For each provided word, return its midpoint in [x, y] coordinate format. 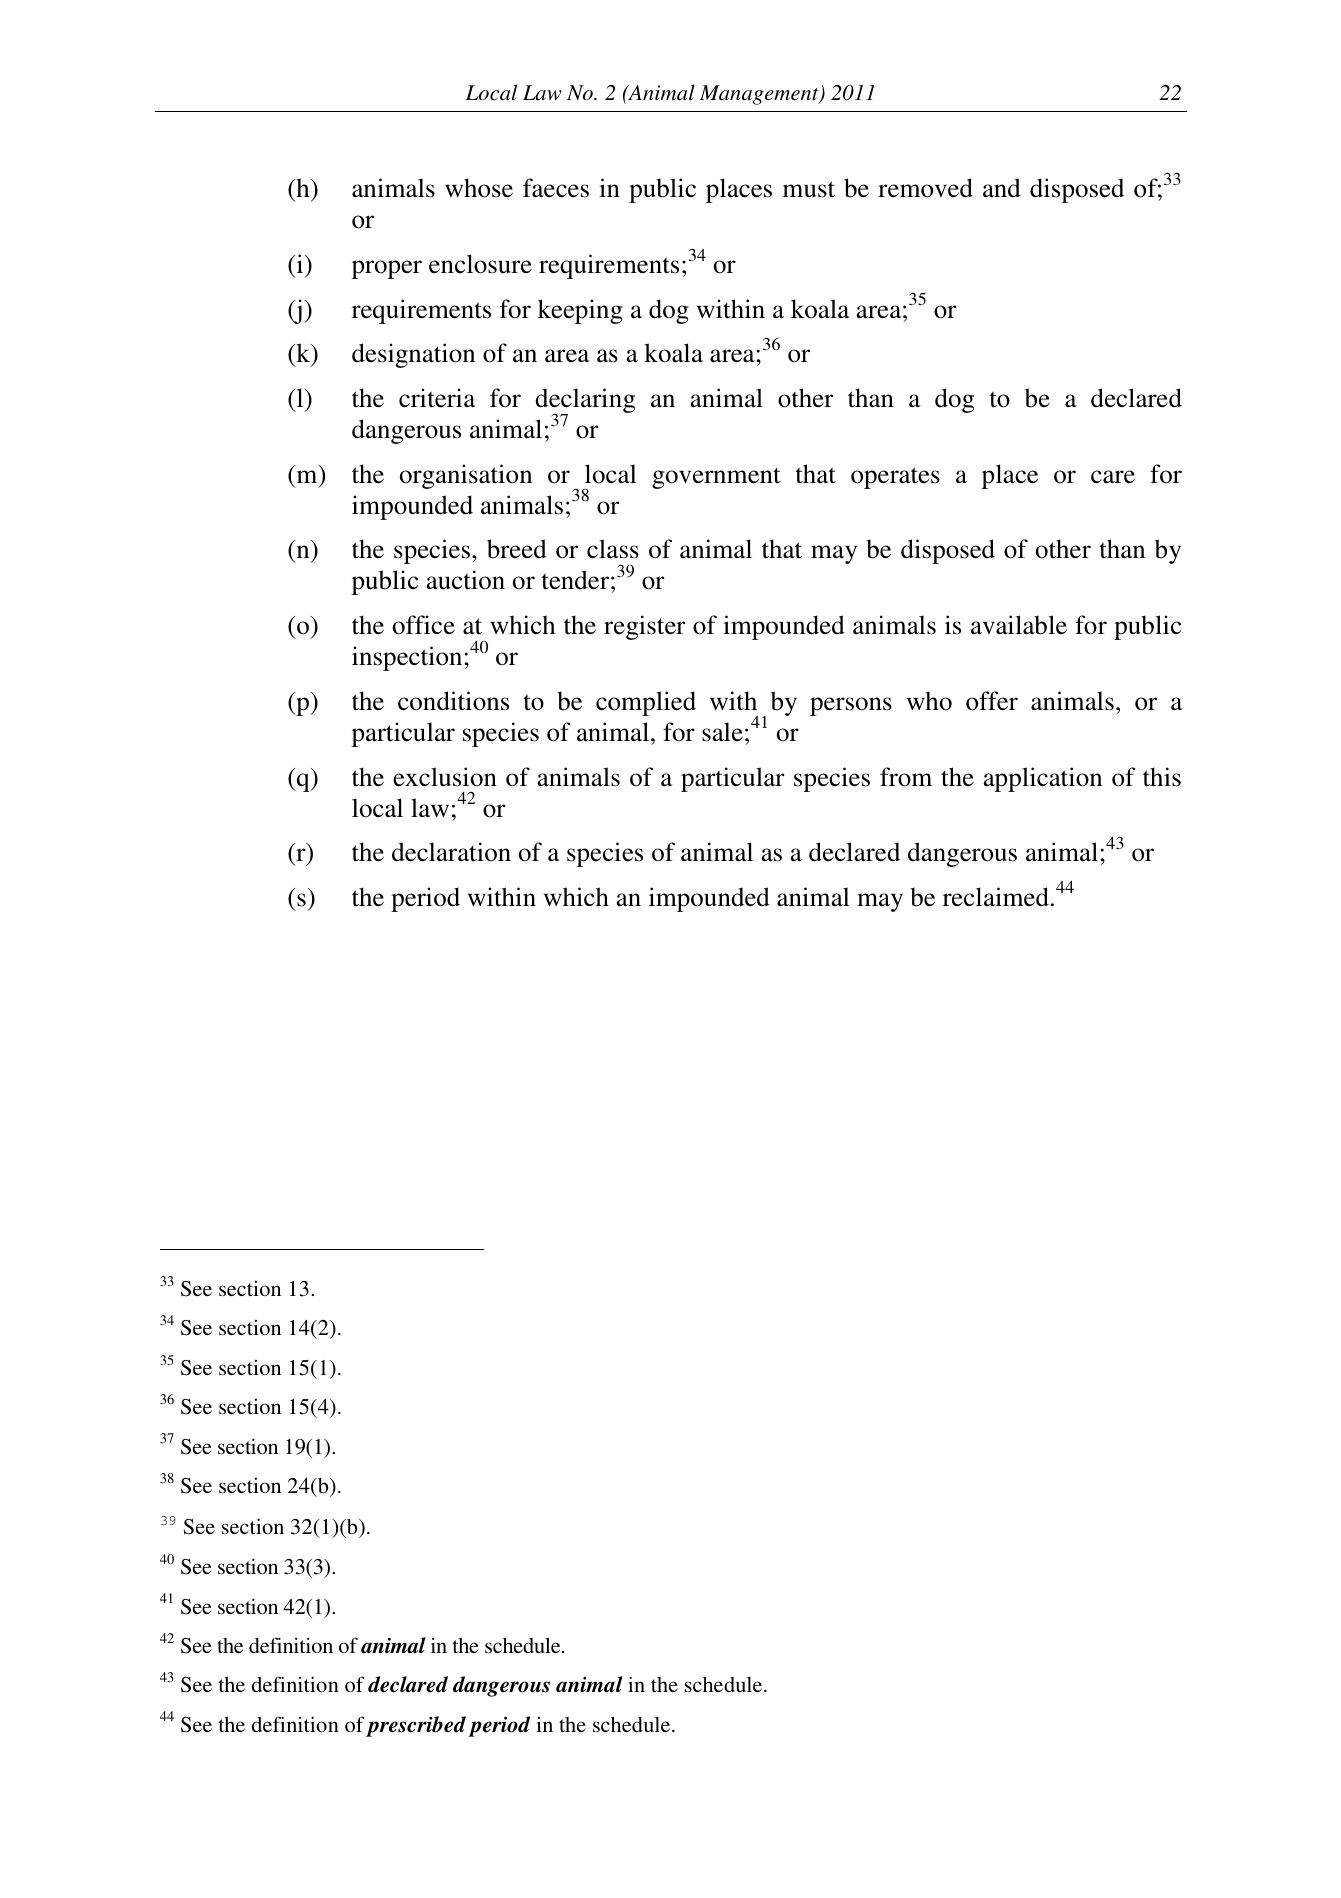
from [906, 777]
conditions [453, 701]
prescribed [416, 1726]
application [1042, 779]
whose [479, 188]
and [1002, 188]
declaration [451, 852]
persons [851, 706]
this [1162, 777]
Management [760, 95]
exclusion [445, 777]
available [1019, 625]
